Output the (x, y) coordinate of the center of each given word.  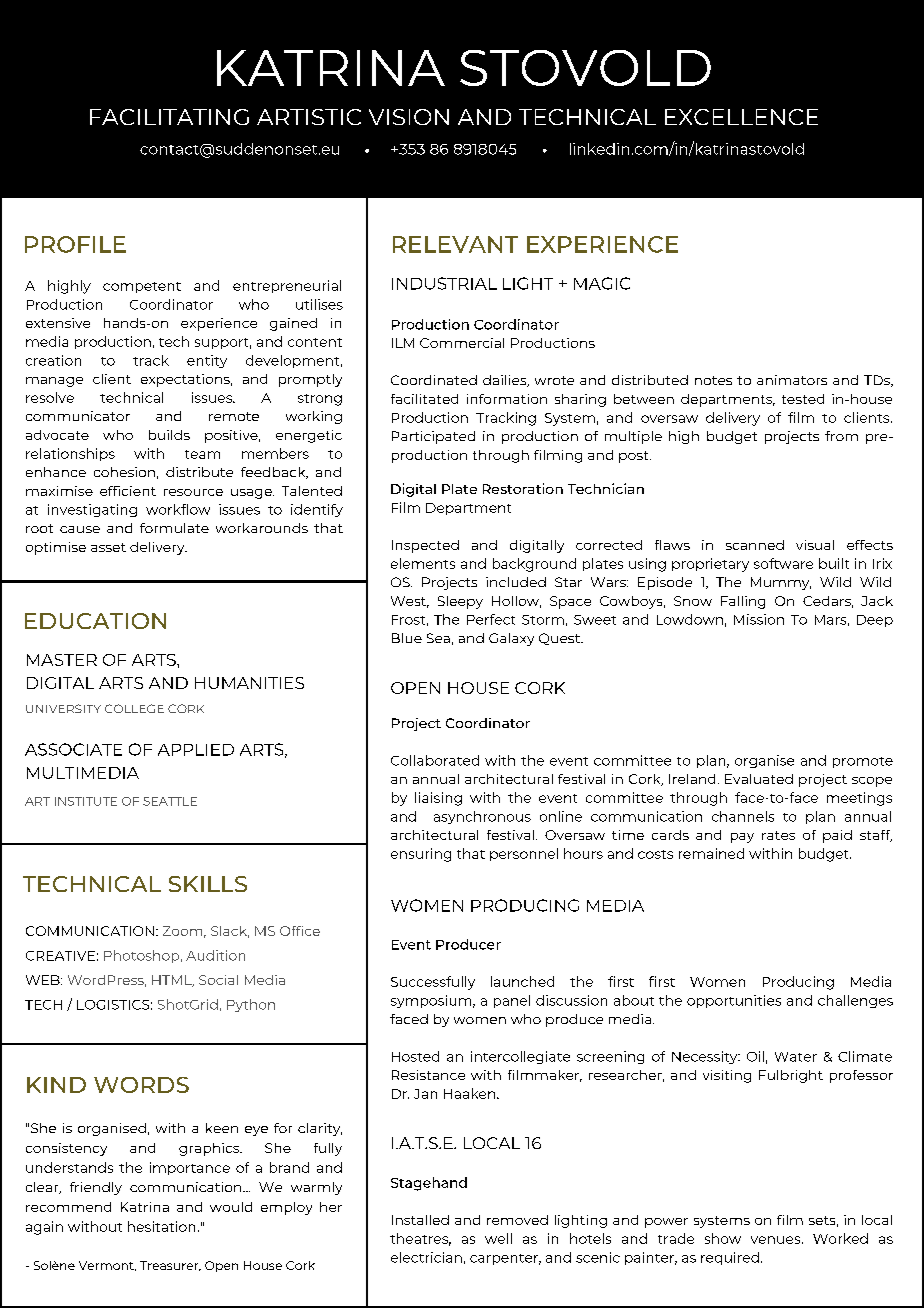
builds (169, 435)
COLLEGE (134, 708)
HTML (173, 981)
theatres (420, 1239)
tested (803, 399)
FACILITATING (169, 117)
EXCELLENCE (741, 117)
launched (522, 981)
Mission (759, 619)
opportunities (734, 1001)
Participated (433, 437)
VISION (409, 117)
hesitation (161, 1226)
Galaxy (511, 639)
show (723, 1238)
